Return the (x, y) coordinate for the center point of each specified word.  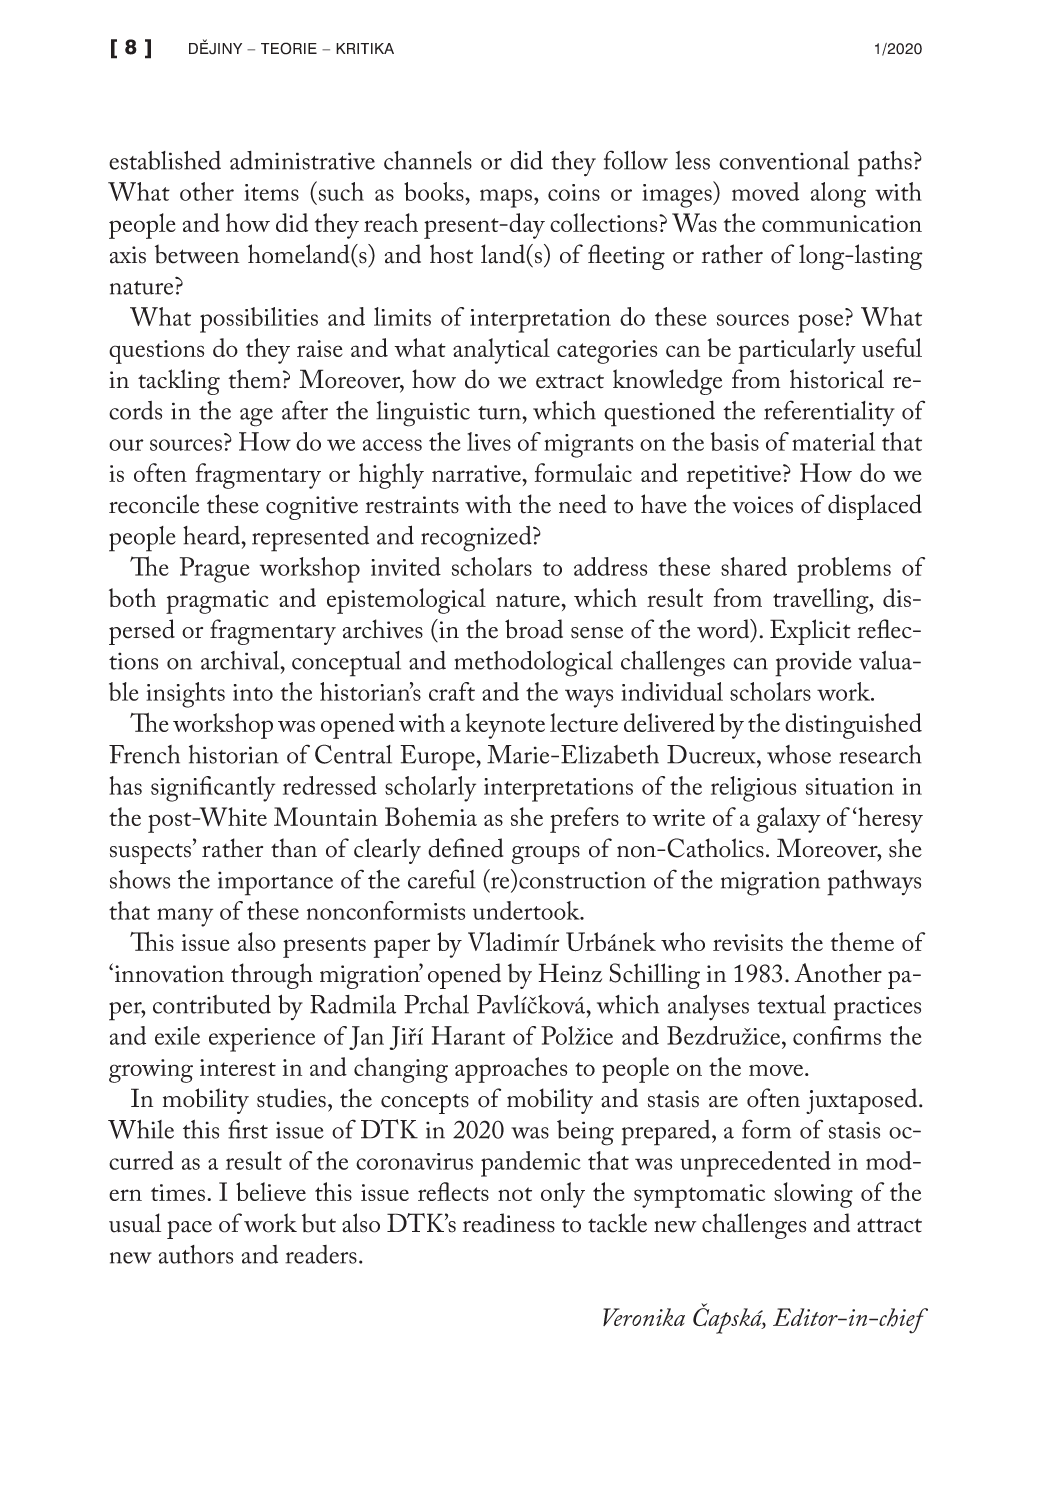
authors (196, 1254)
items (271, 192)
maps (507, 198)
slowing (813, 1195)
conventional (784, 160)
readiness (509, 1223)
